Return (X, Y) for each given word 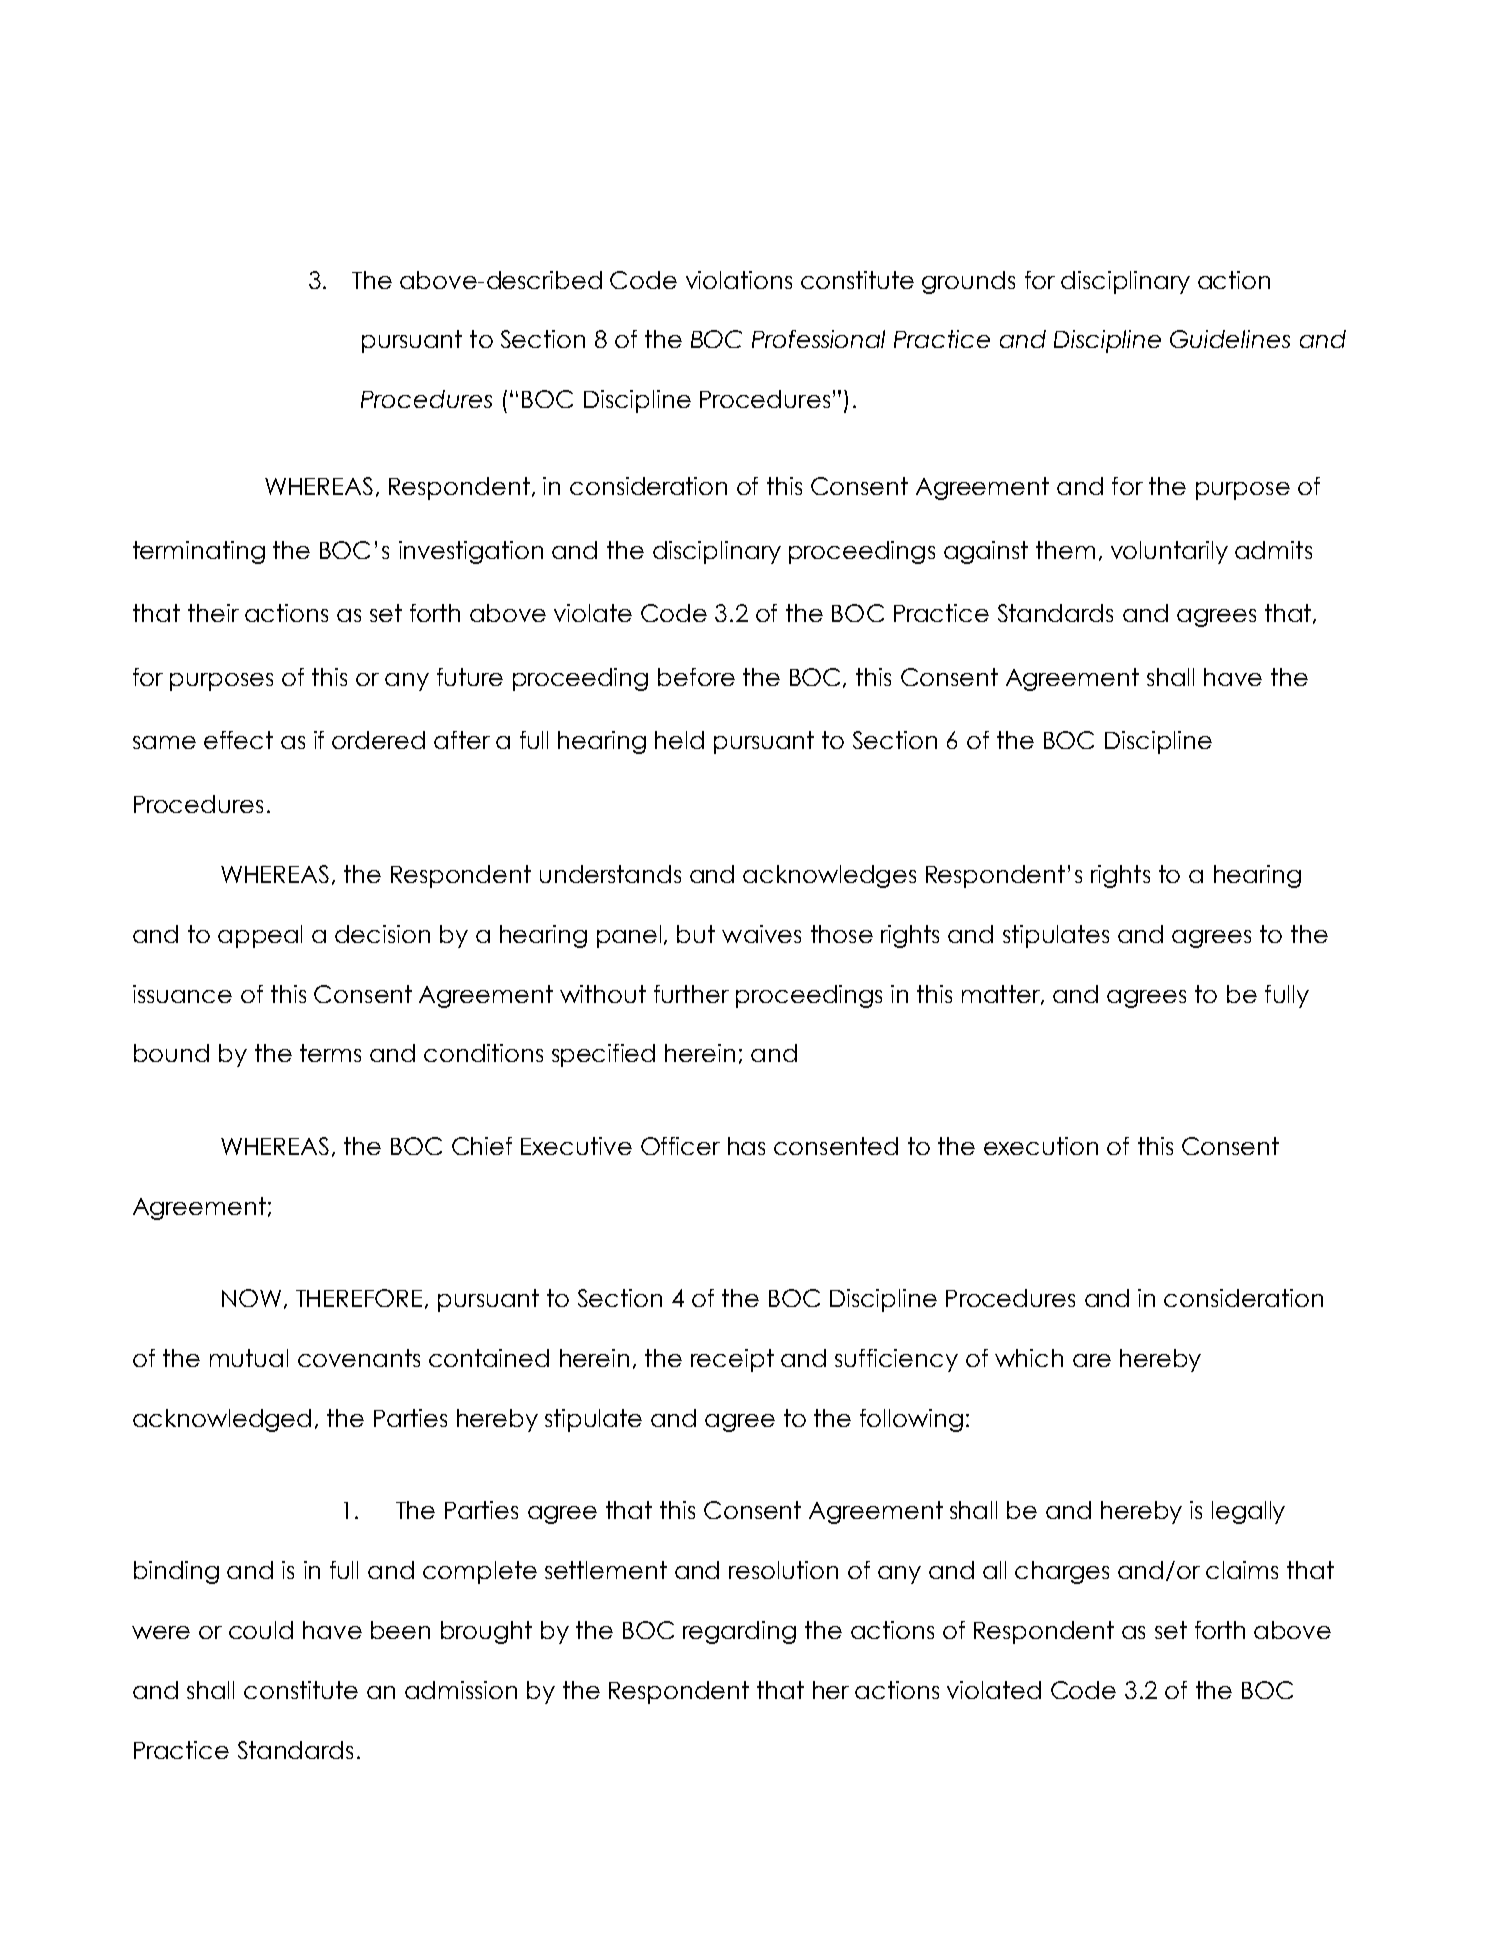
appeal (260, 936)
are (1092, 1360)
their (213, 613)
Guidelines (1230, 339)
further (691, 994)
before (696, 677)
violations (739, 280)
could (261, 1630)
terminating (199, 552)
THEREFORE (361, 1299)
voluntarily (1169, 552)
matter (1002, 995)
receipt (732, 1360)
